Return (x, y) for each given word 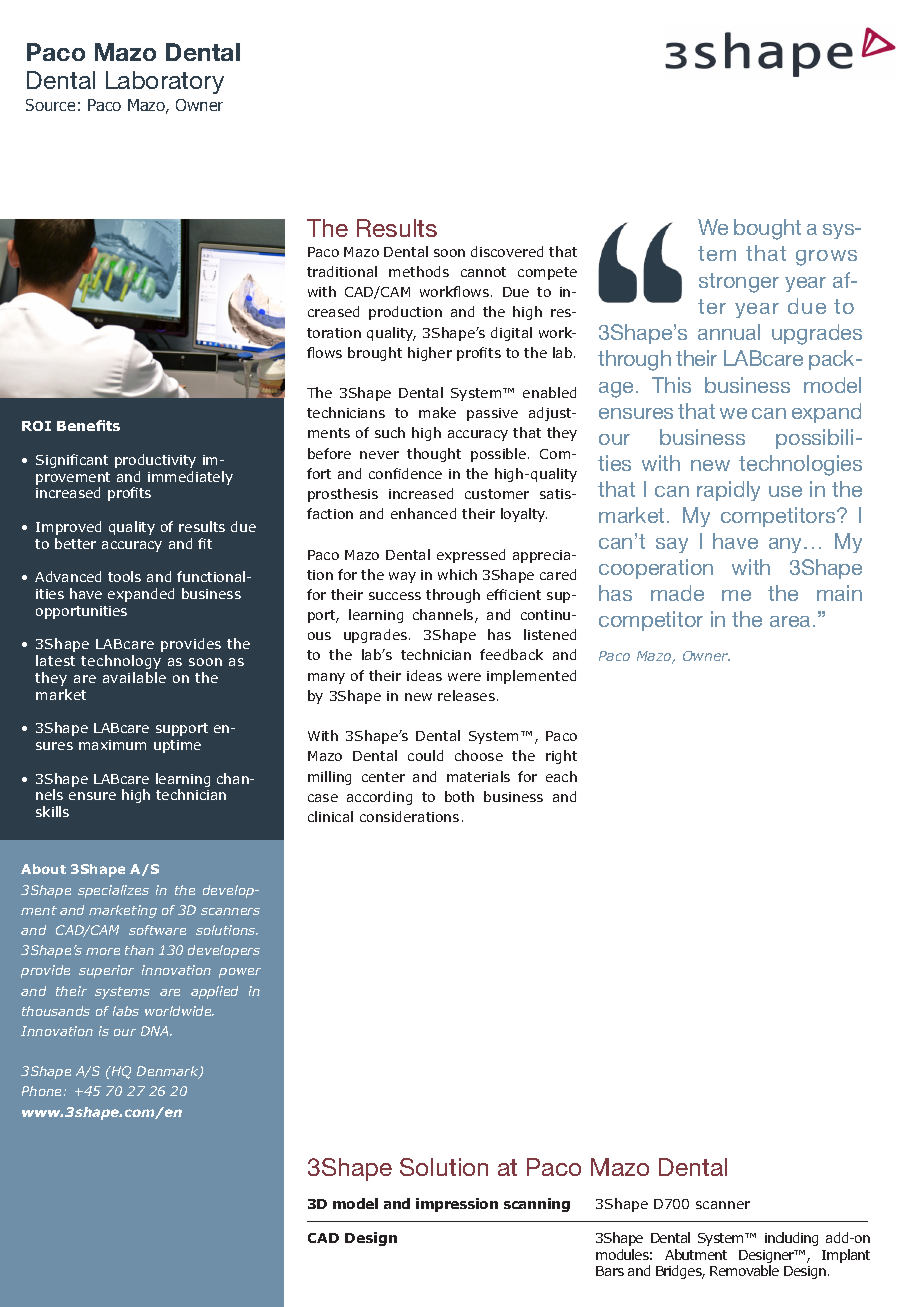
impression (457, 1205)
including (791, 1239)
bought (767, 229)
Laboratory (165, 82)
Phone (43, 1091)
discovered (507, 251)
